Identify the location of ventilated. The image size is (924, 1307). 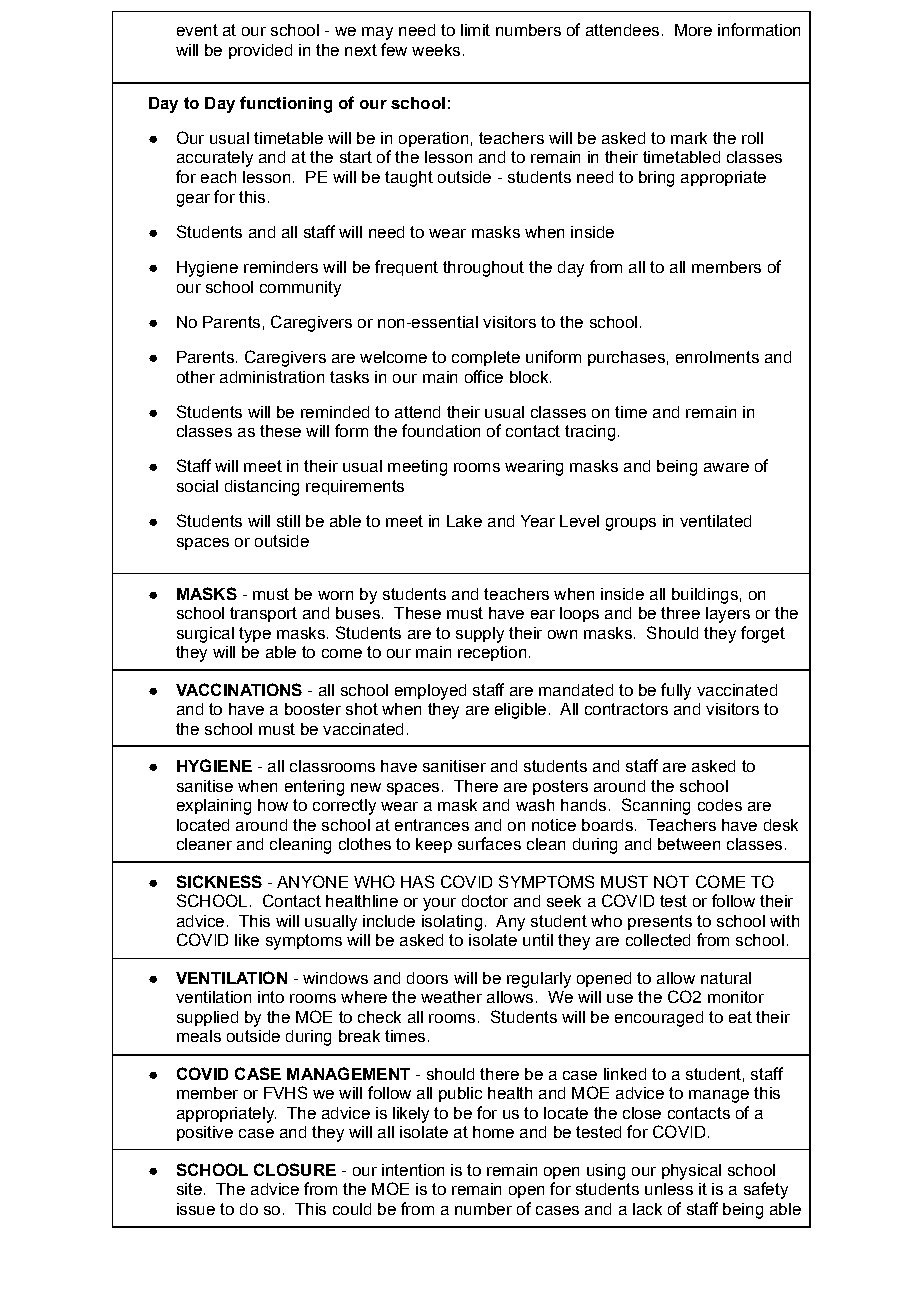
(715, 521).
